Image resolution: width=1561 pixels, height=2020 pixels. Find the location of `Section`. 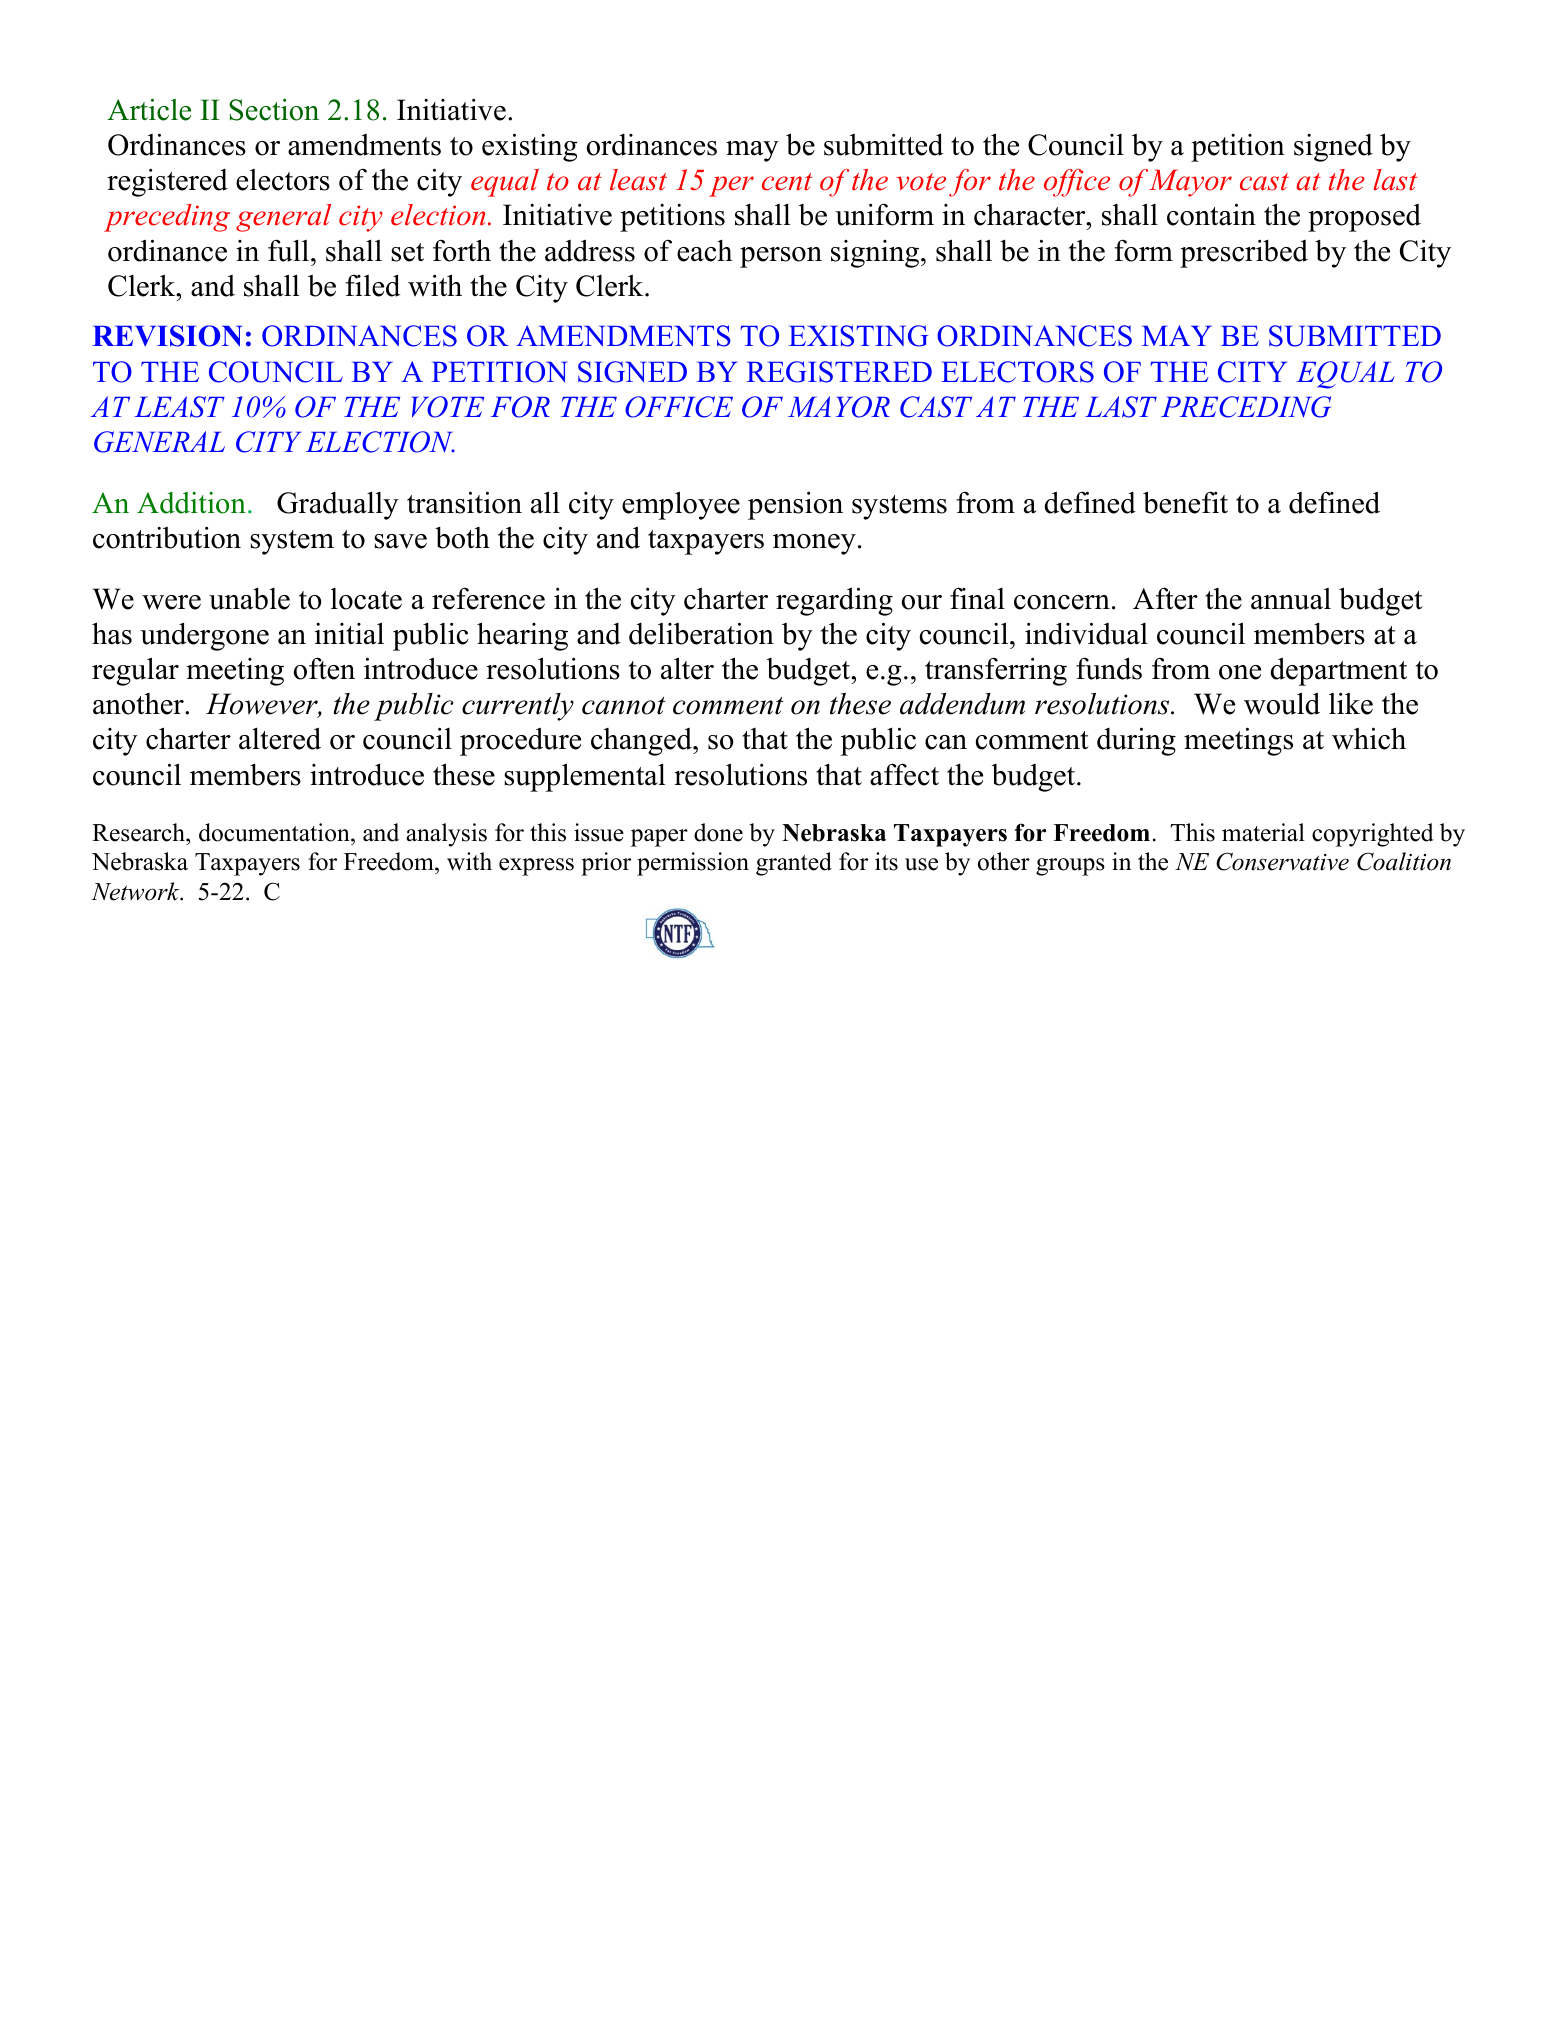

Section is located at coordinates (274, 110).
